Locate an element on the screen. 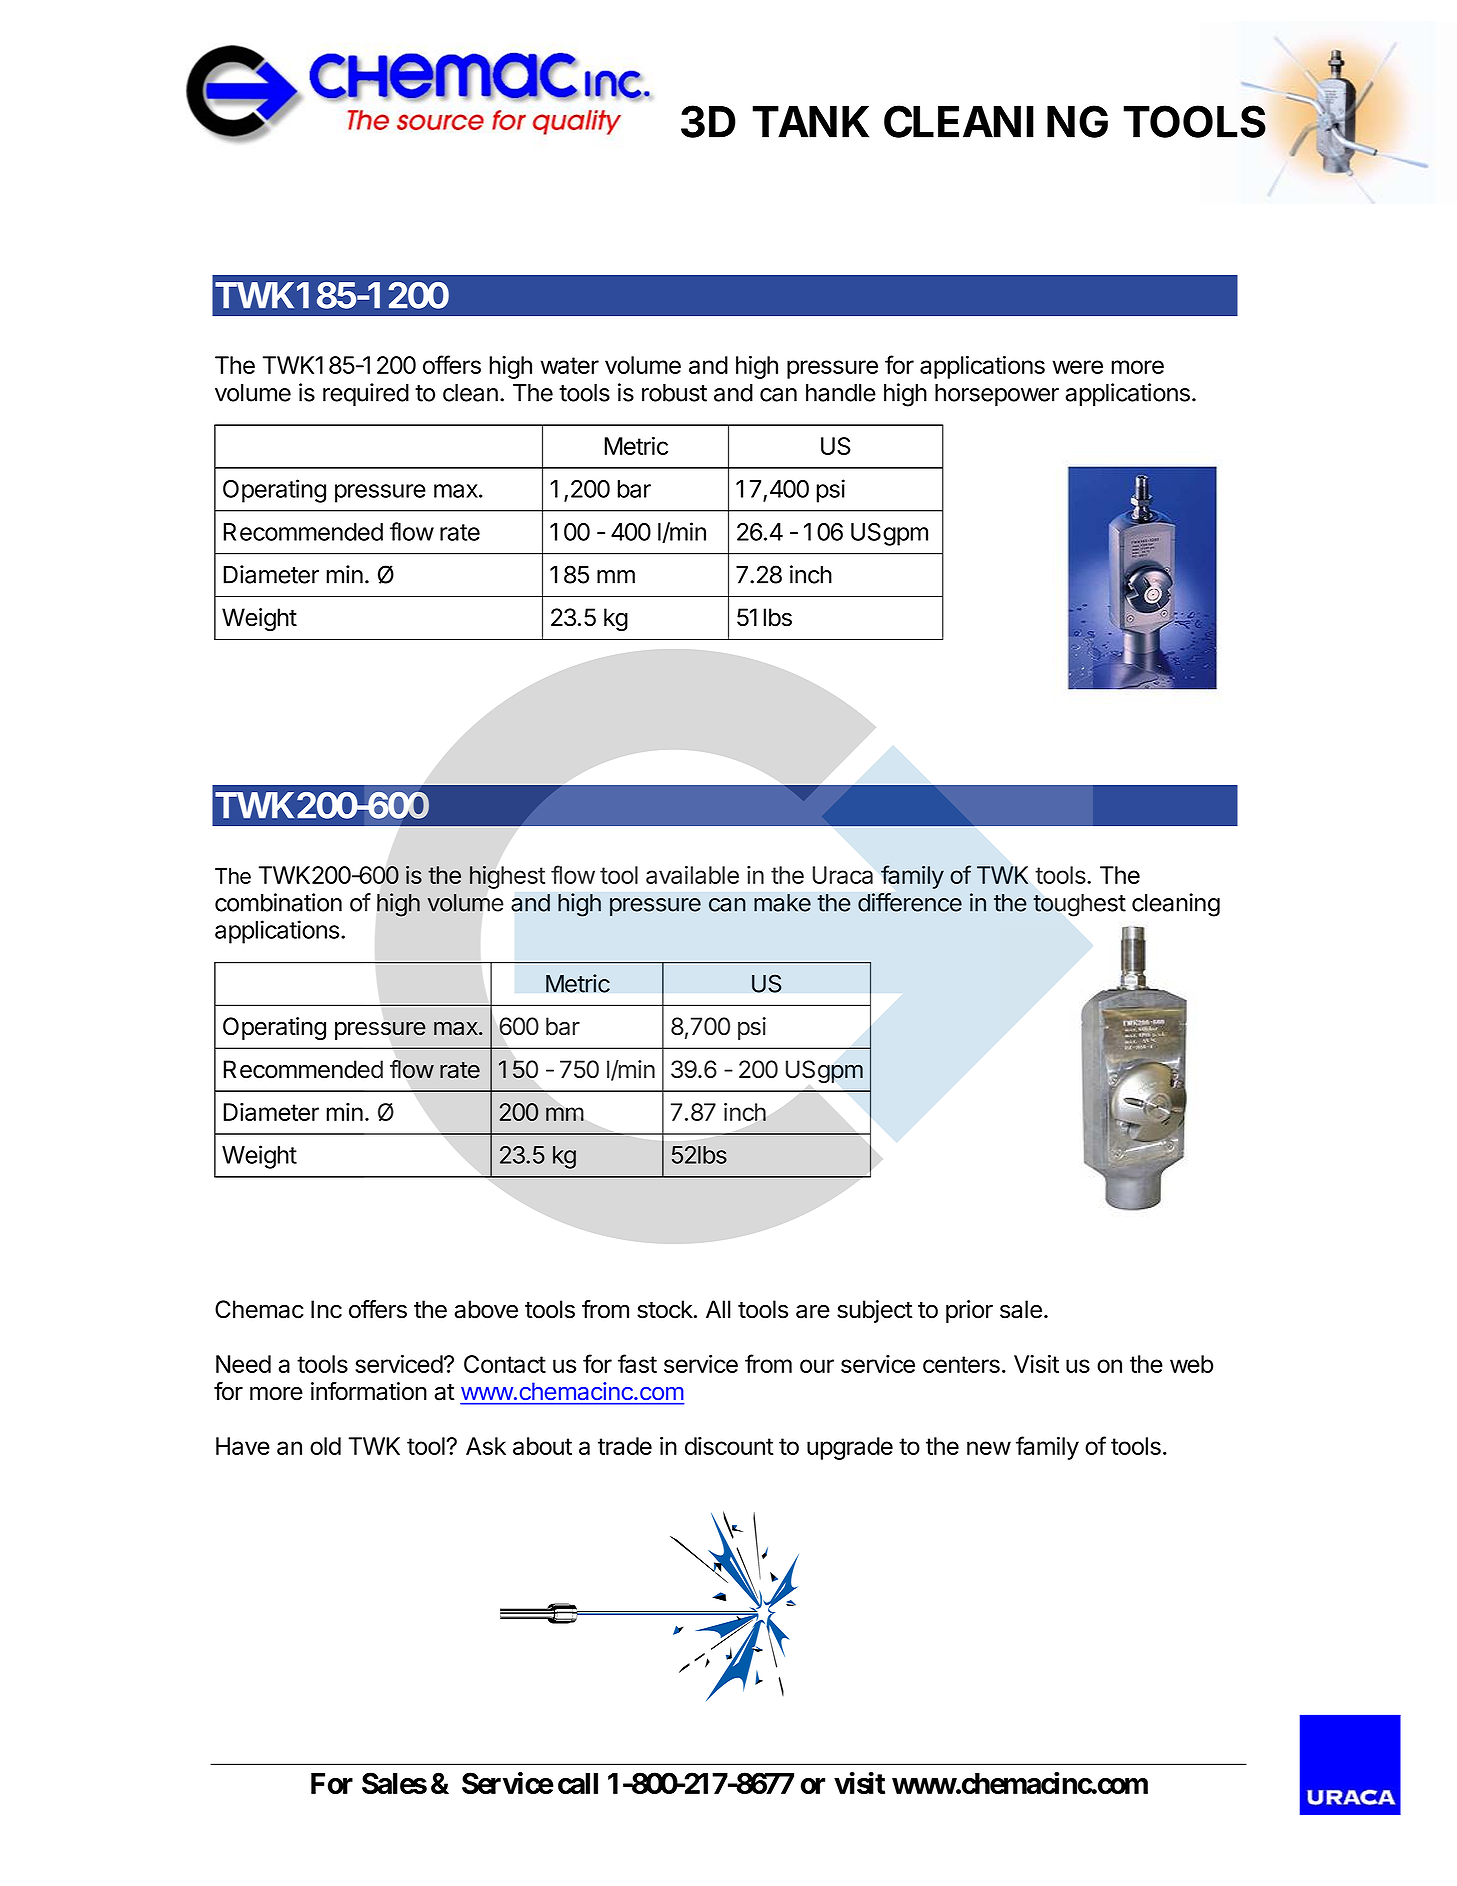 The width and height of the screenshot is (1457, 1886). required is located at coordinates (366, 394).
